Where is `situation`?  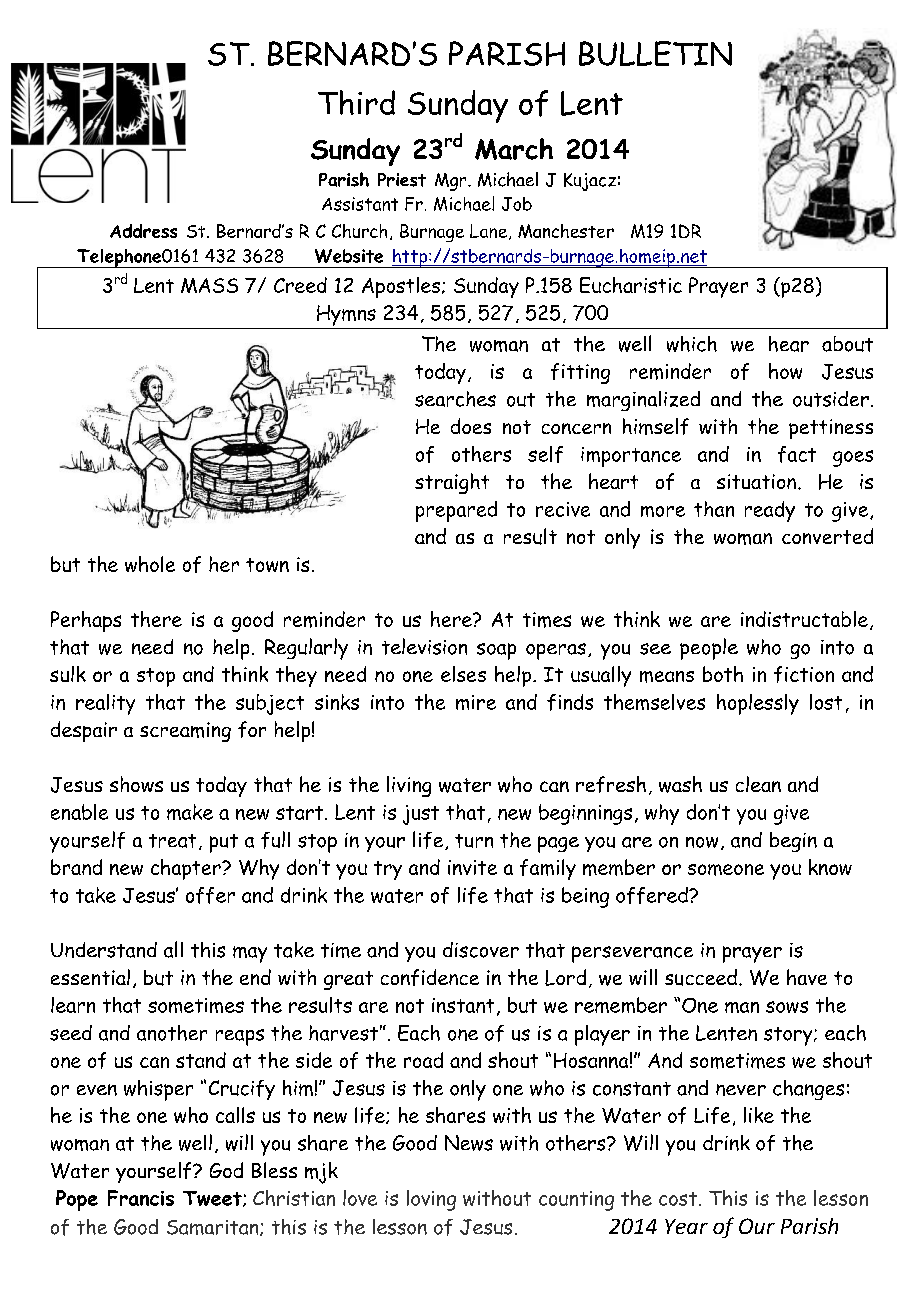 situation is located at coordinates (756, 481).
